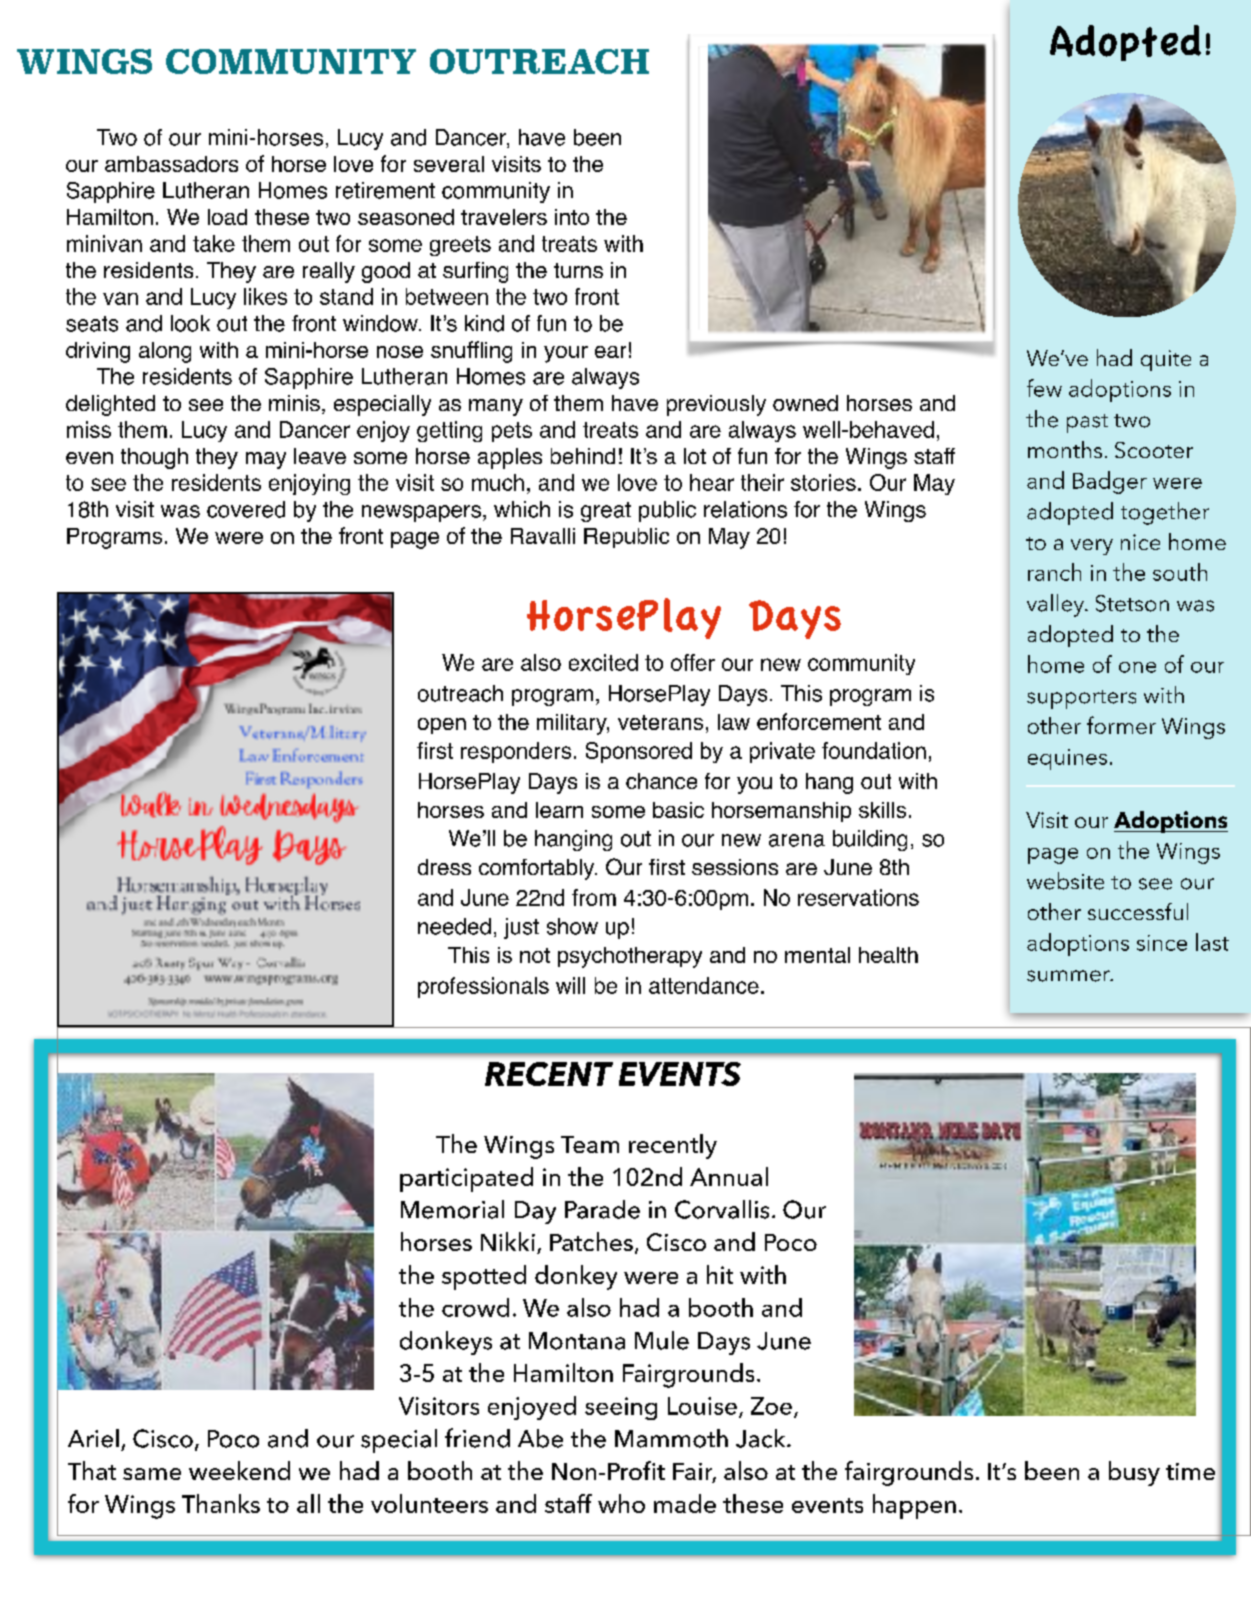 This screenshot has height=1619, width=1251. I want to click on weekend, so click(239, 1470).
